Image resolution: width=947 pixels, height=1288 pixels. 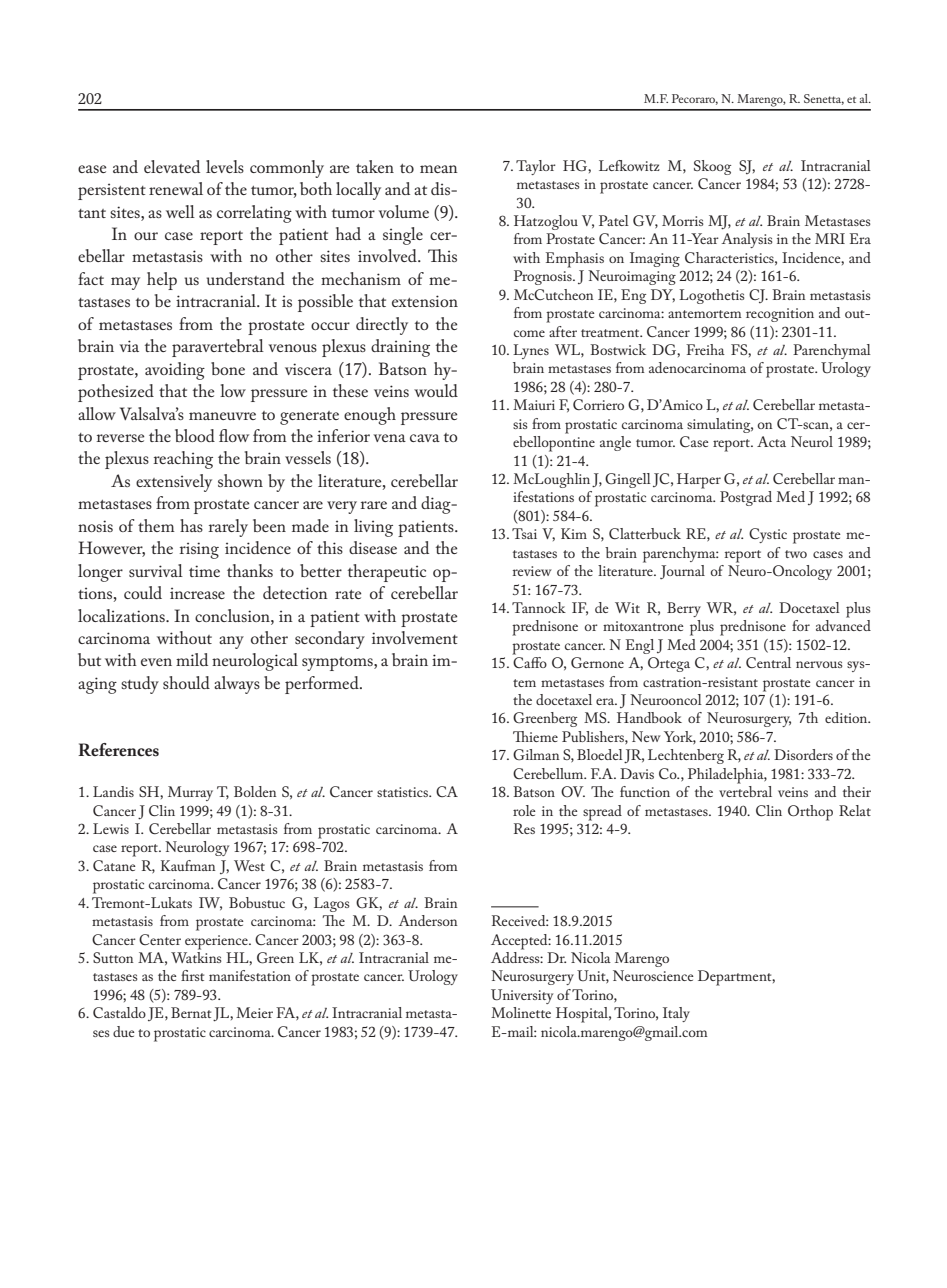 What do you see at coordinates (747, 240) in the document?
I see `Analysis` at bounding box center [747, 240].
